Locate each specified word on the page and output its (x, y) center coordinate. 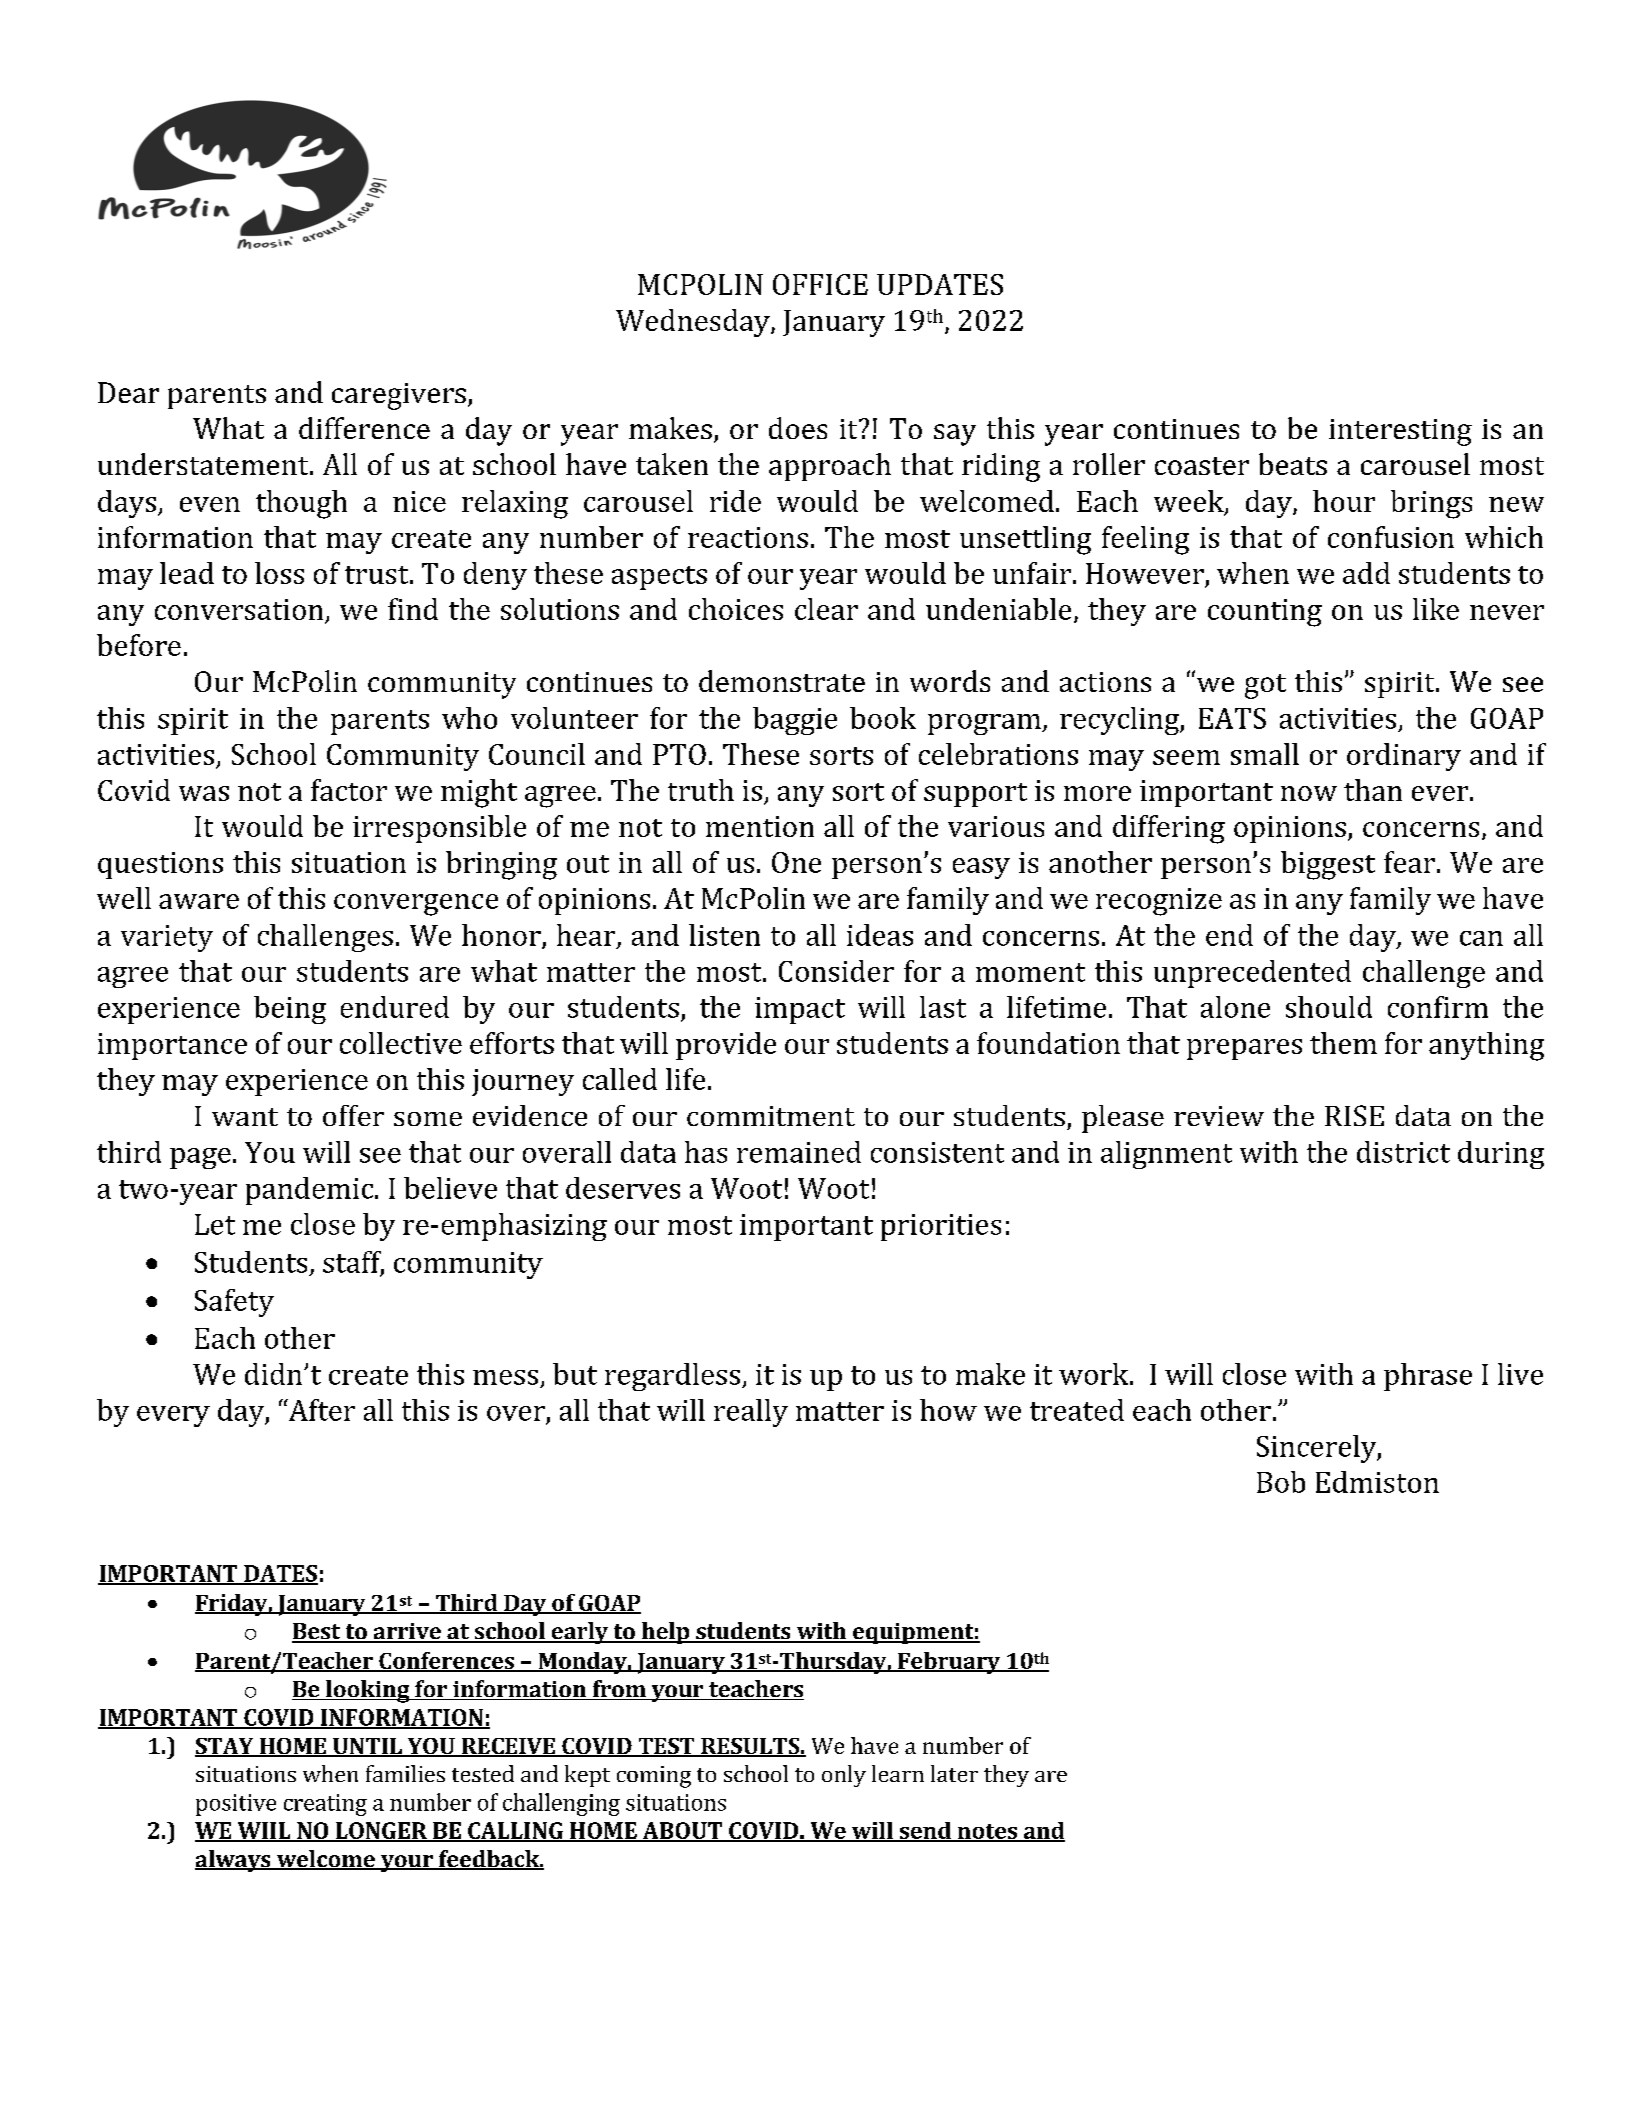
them (1343, 1043)
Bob (1281, 1482)
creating (325, 1805)
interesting (1400, 432)
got (1265, 686)
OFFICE (820, 284)
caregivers (399, 396)
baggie (795, 721)
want (245, 1117)
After (320, 1410)
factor (349, 790)
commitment (771, 1116)
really (751, 1413)
